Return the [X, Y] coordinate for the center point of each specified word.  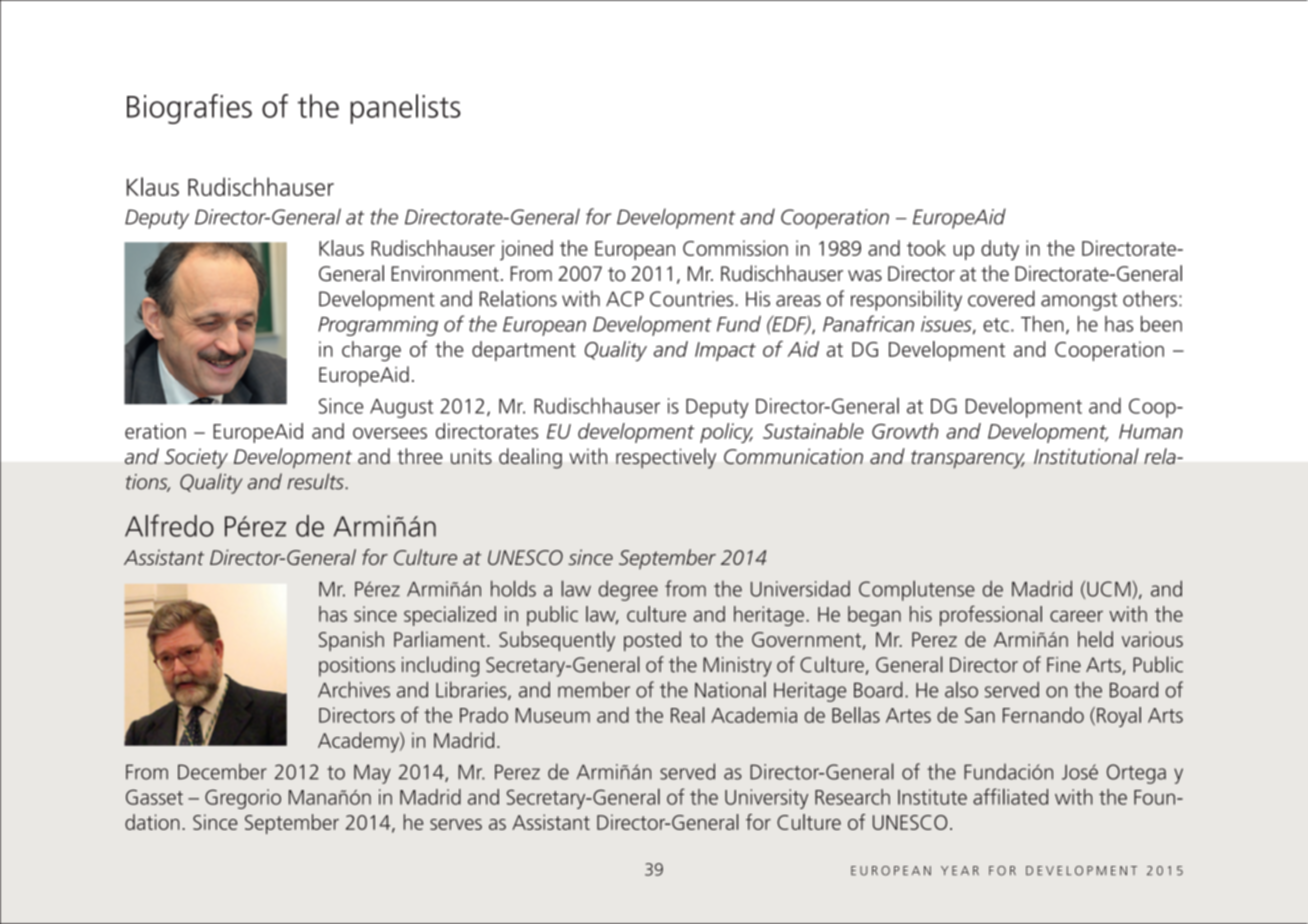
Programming [378, 326]
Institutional [1086, 456]
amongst [1079, 302]
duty [1000, 250]
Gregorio [243, 799]
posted [652, 641]
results [316, 481]
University [766, 799]
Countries [693, 299]
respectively [666, 458]
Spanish [351, 641]
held [1095, 639]
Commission [735, 248]
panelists [405, 109]
